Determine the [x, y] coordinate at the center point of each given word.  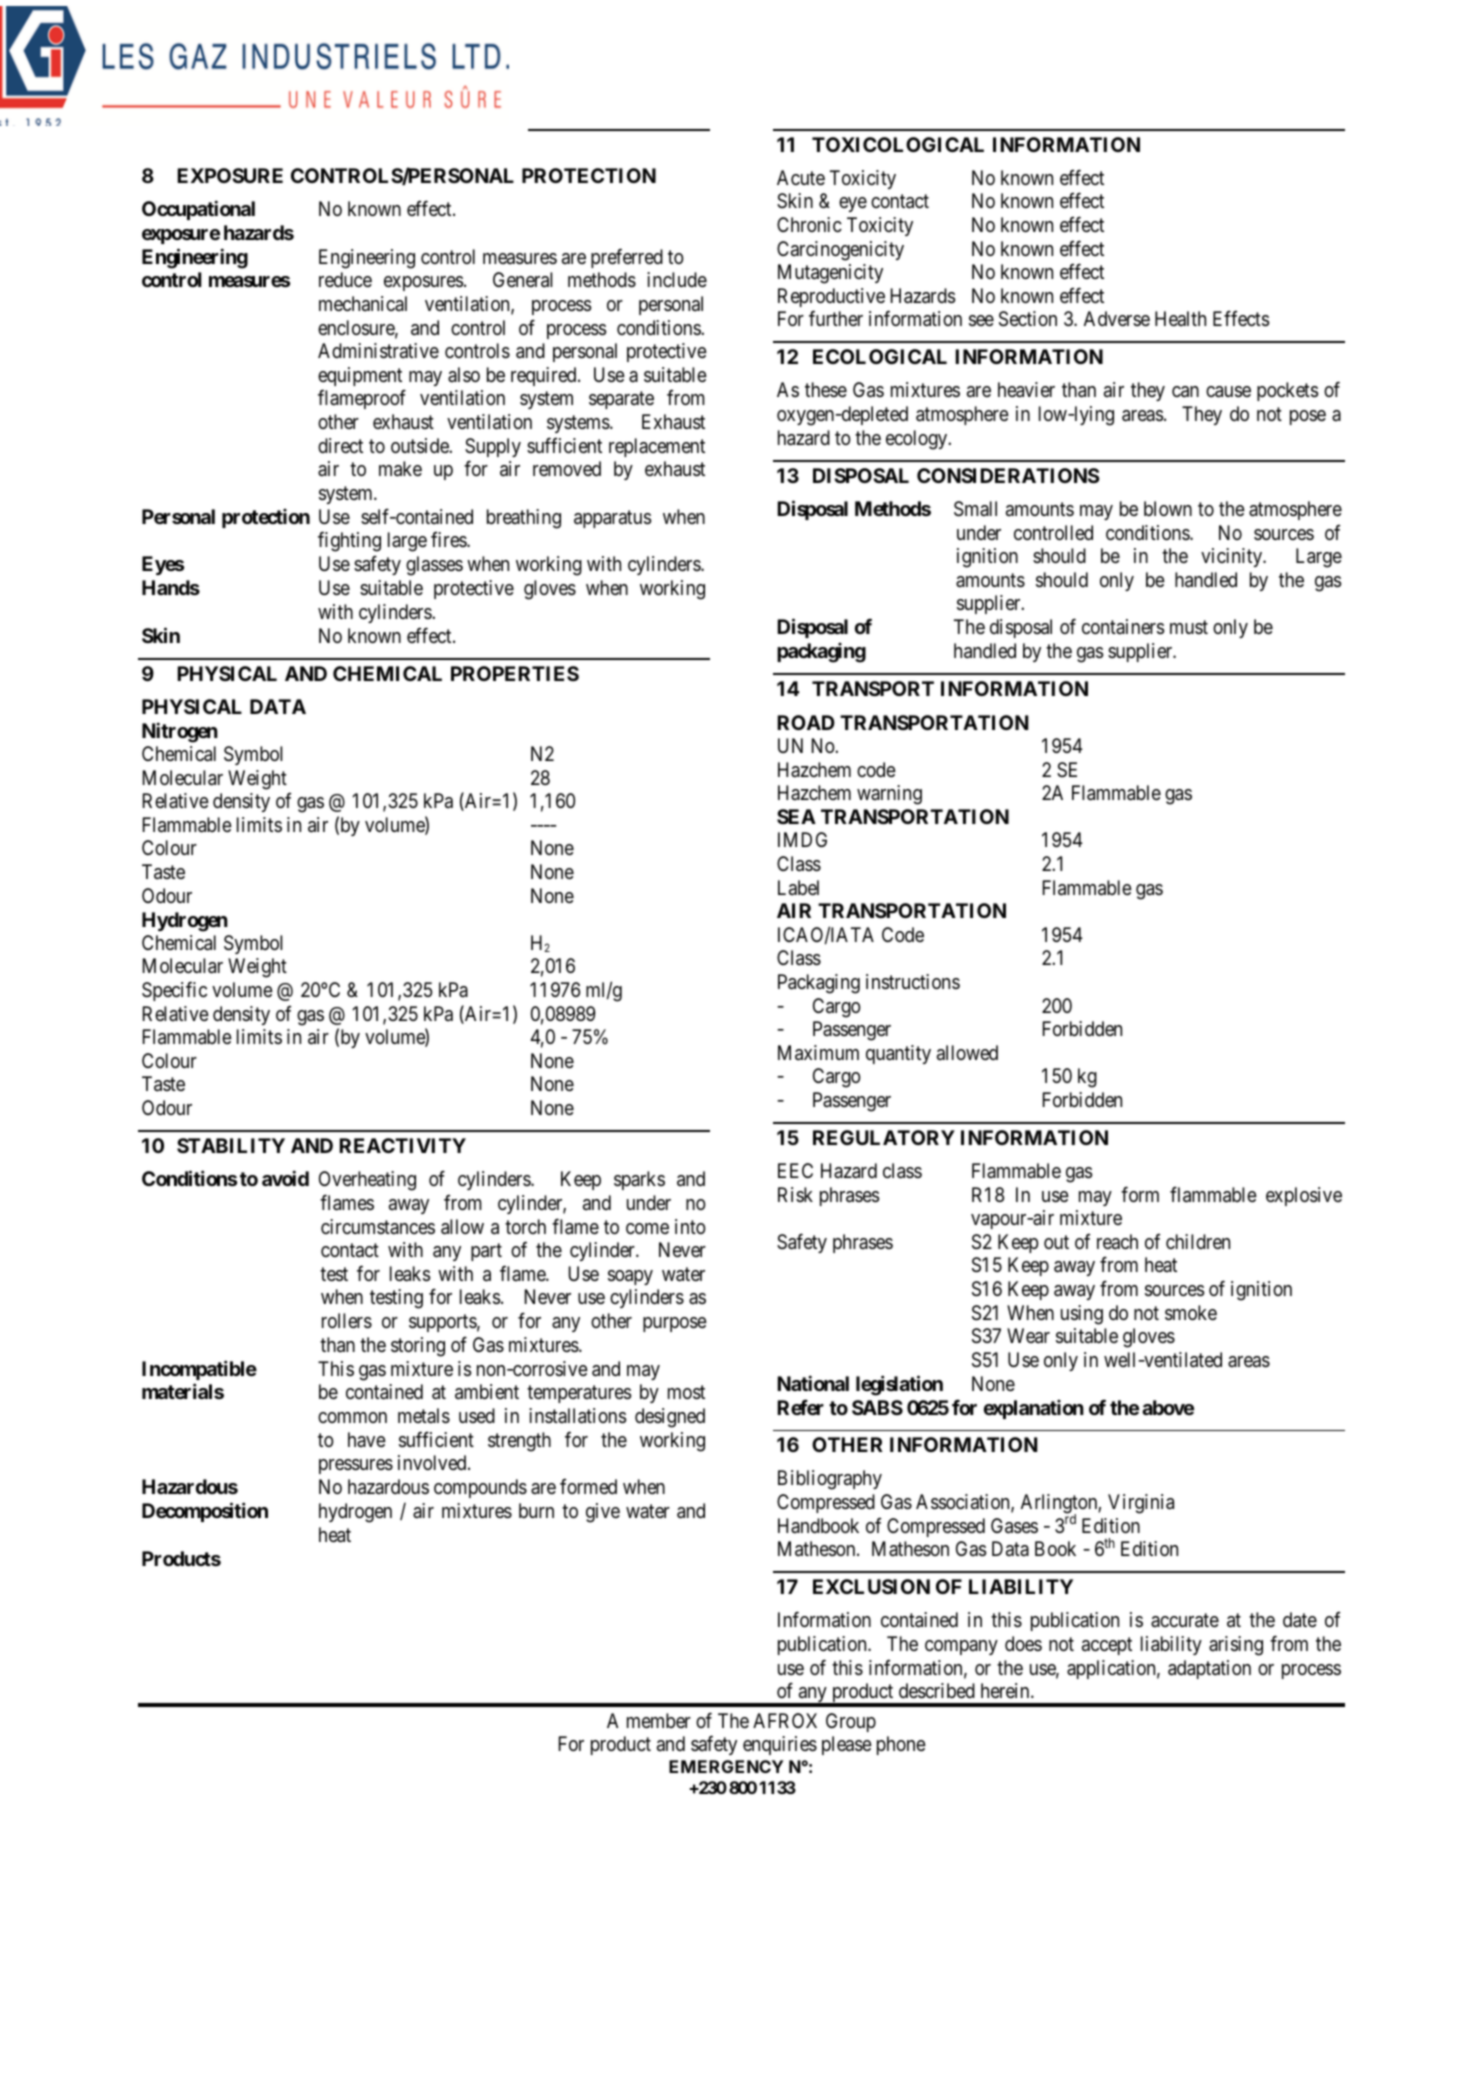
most [686, 1393]
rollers [347, 1321]
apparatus [612, 519]
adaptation [1209, 1669]
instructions [913, 982]
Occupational [198, 210]
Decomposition [205, 1512]
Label [798, 887]
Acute [801, 177]
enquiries [780, 1745]
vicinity [1233, 557]
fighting [349, 542]
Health [1180, 318]
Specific [174, 991]
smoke [1191, 1313]
